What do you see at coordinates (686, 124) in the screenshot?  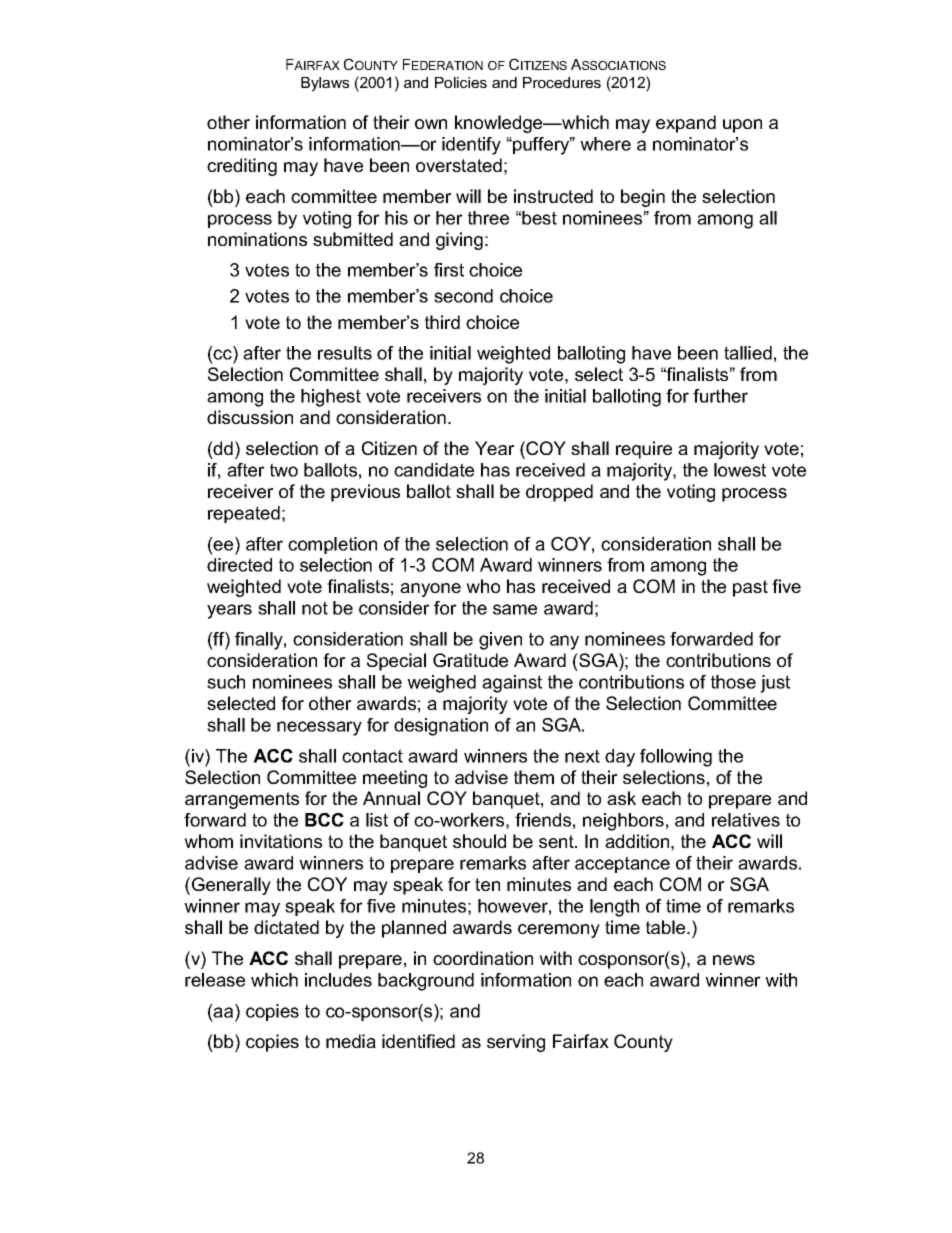 I see `expand` at bounding box center [686, 124].
